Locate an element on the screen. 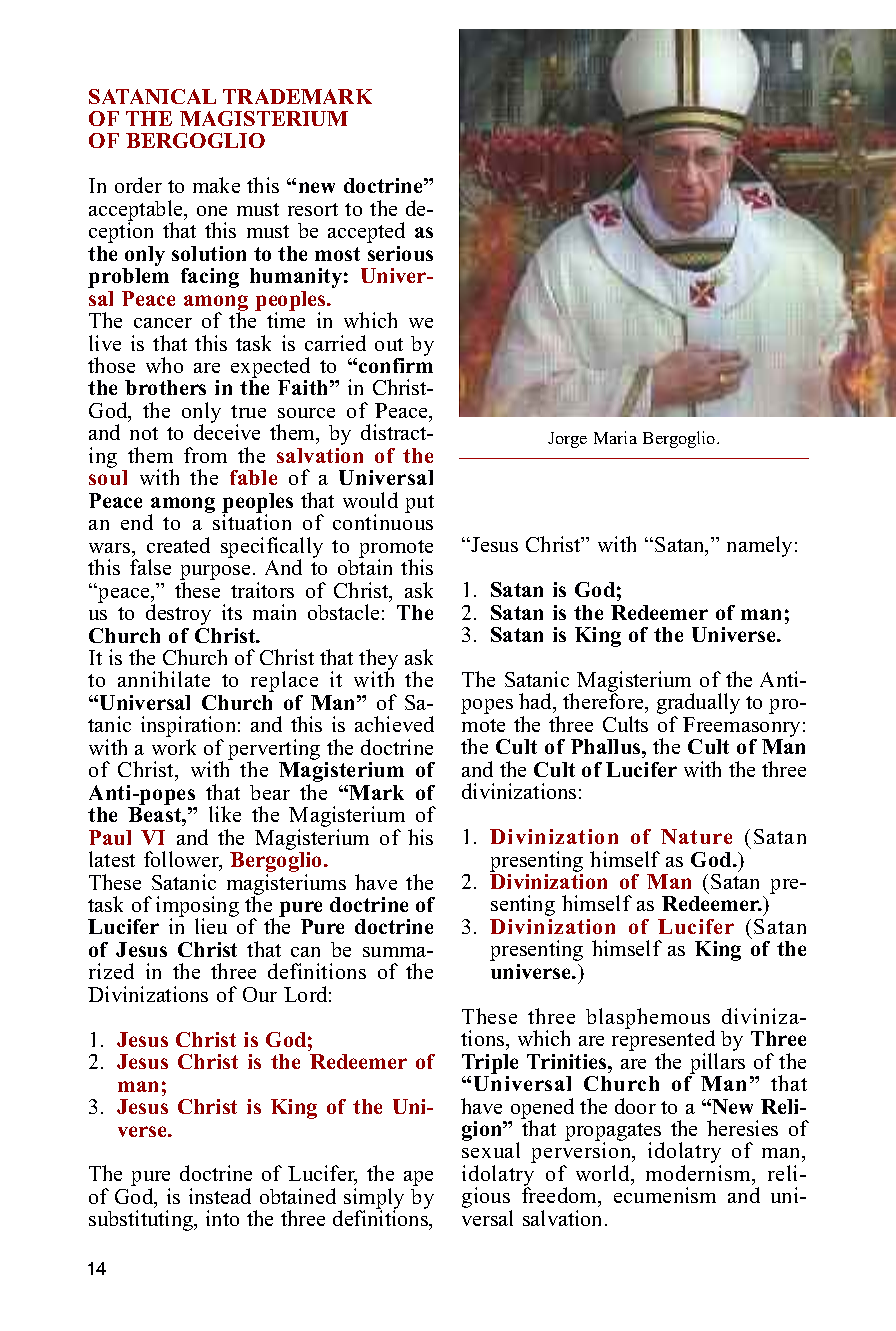 This screenshot has height=1331, width=896. put is located at coordinates (419, 504).
